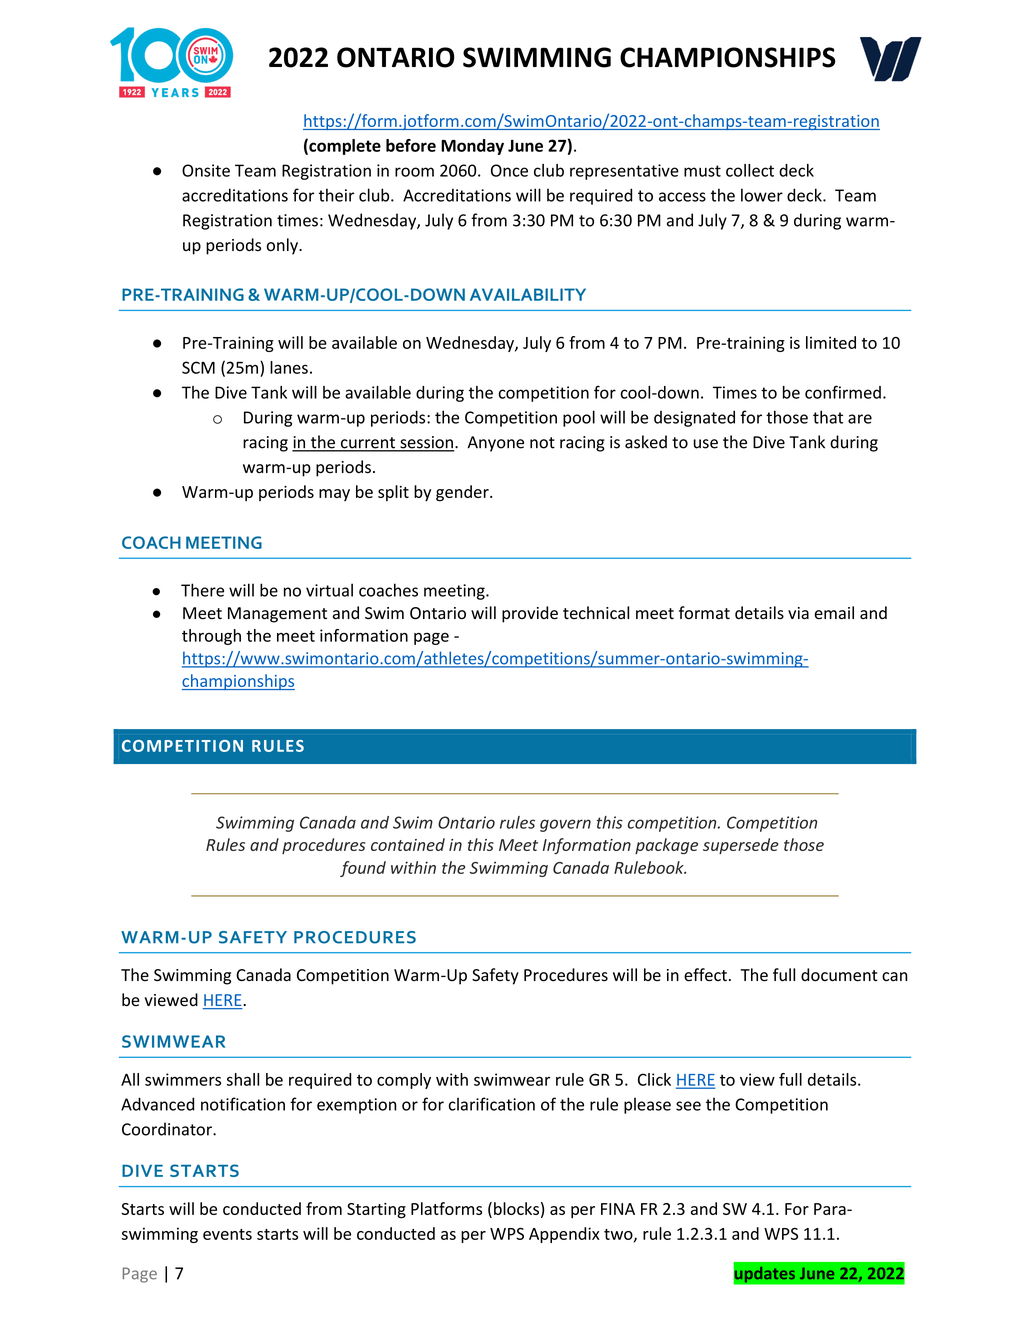 This screenshot has height=1333, width=1030. I want to click on may, so click(334, 495).
